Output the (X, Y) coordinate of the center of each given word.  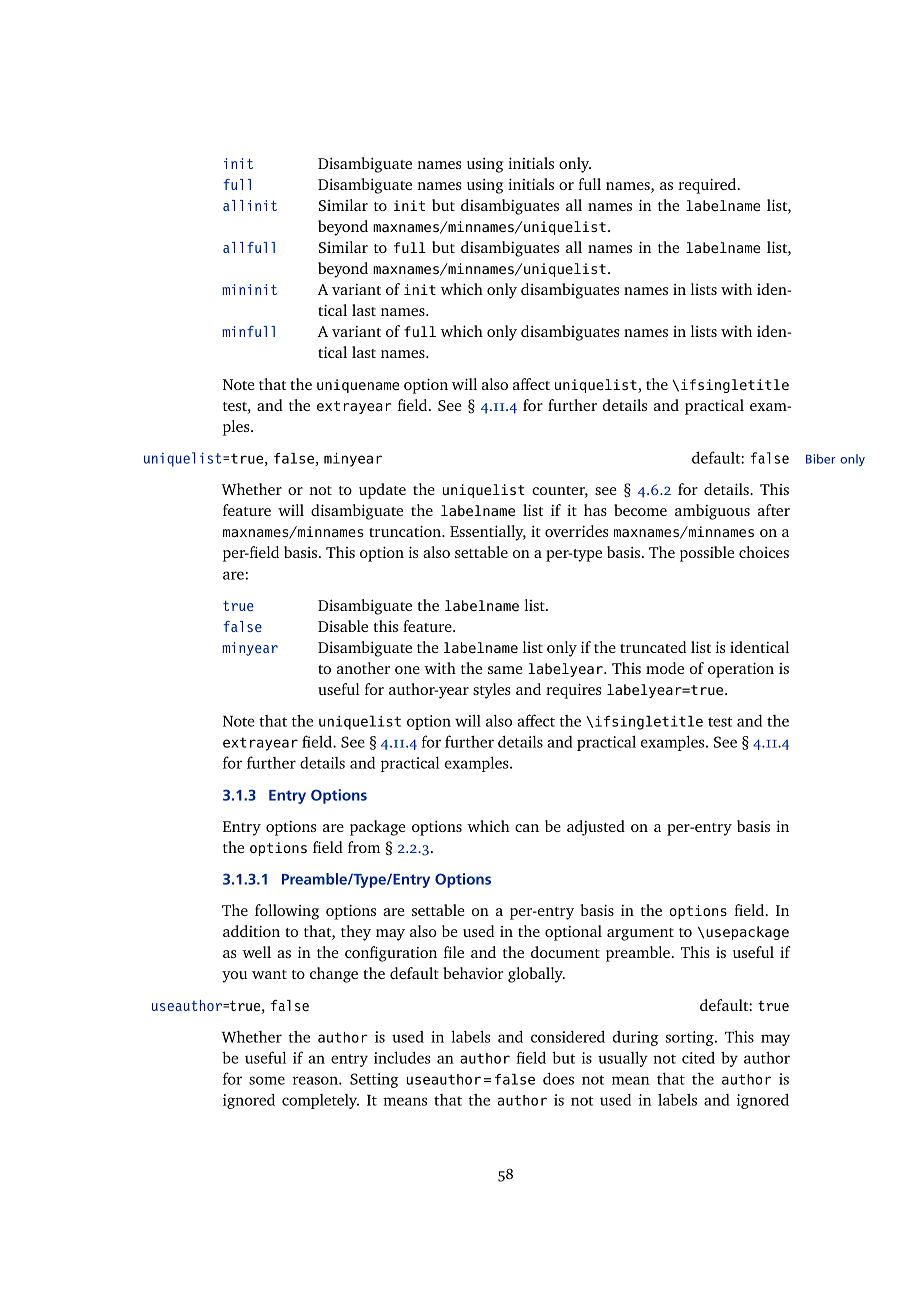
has (595, 510)
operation (741, 670)
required (708, 186)
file (454, 952)
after (774, 510)
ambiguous (712, 512)
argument (640, 934)
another (363, 668)
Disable (343, 626)
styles (492, 691)
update (382, 491)
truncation (406, 531)
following (287, 912)
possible (707, 554)
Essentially (488, 533)
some (267, 1080)
